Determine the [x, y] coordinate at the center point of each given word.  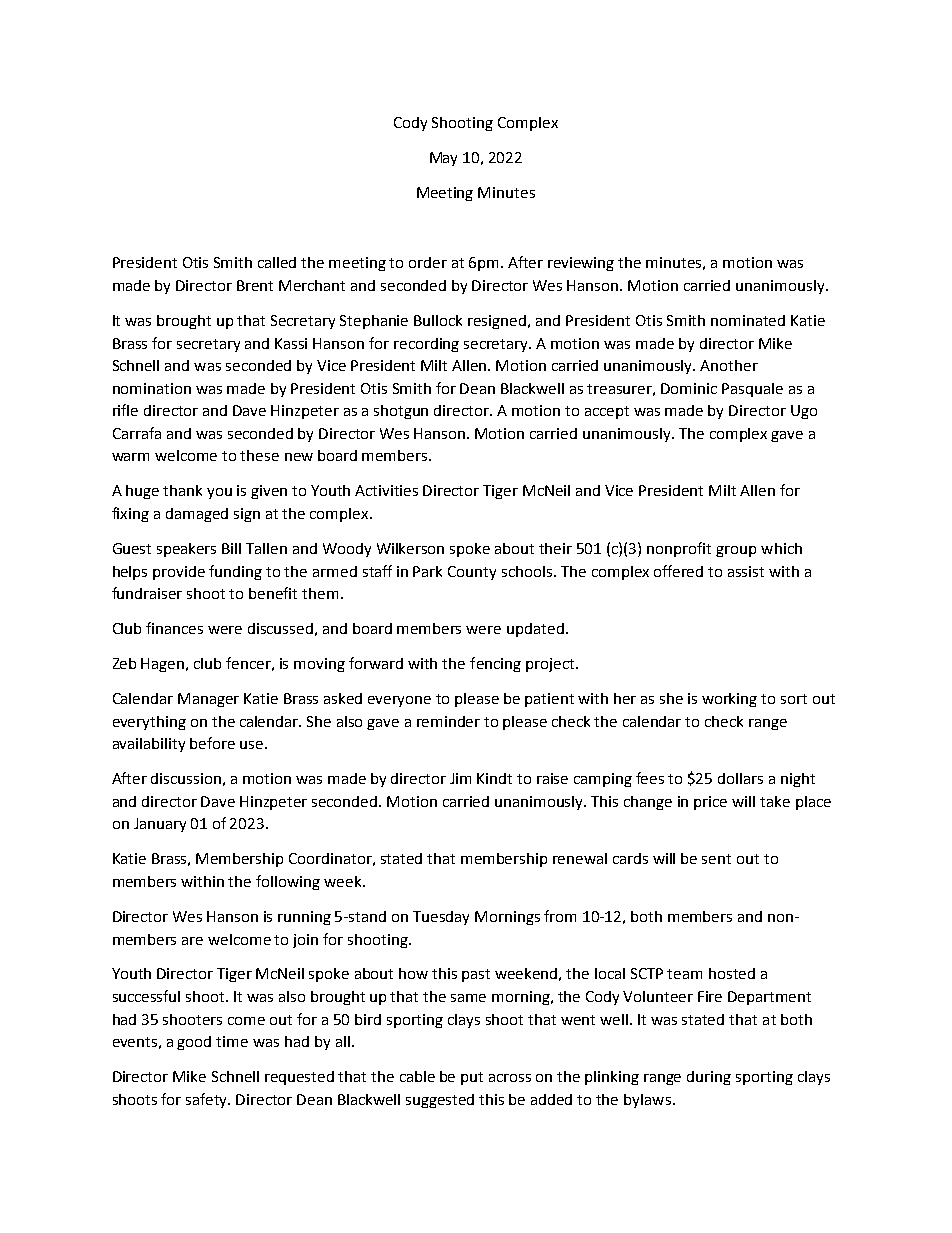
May [443, 159]
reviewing [581, 264]
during [709, 1078]
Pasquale [752, 390]
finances [174, 628]
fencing [495, 664]
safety [208, 1100]
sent [716, 859]
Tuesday [441, 918]
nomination [152, 388]
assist [746, 571]
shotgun [401, 412]
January [160, 825]
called [277, 262]
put [472, 1078]
